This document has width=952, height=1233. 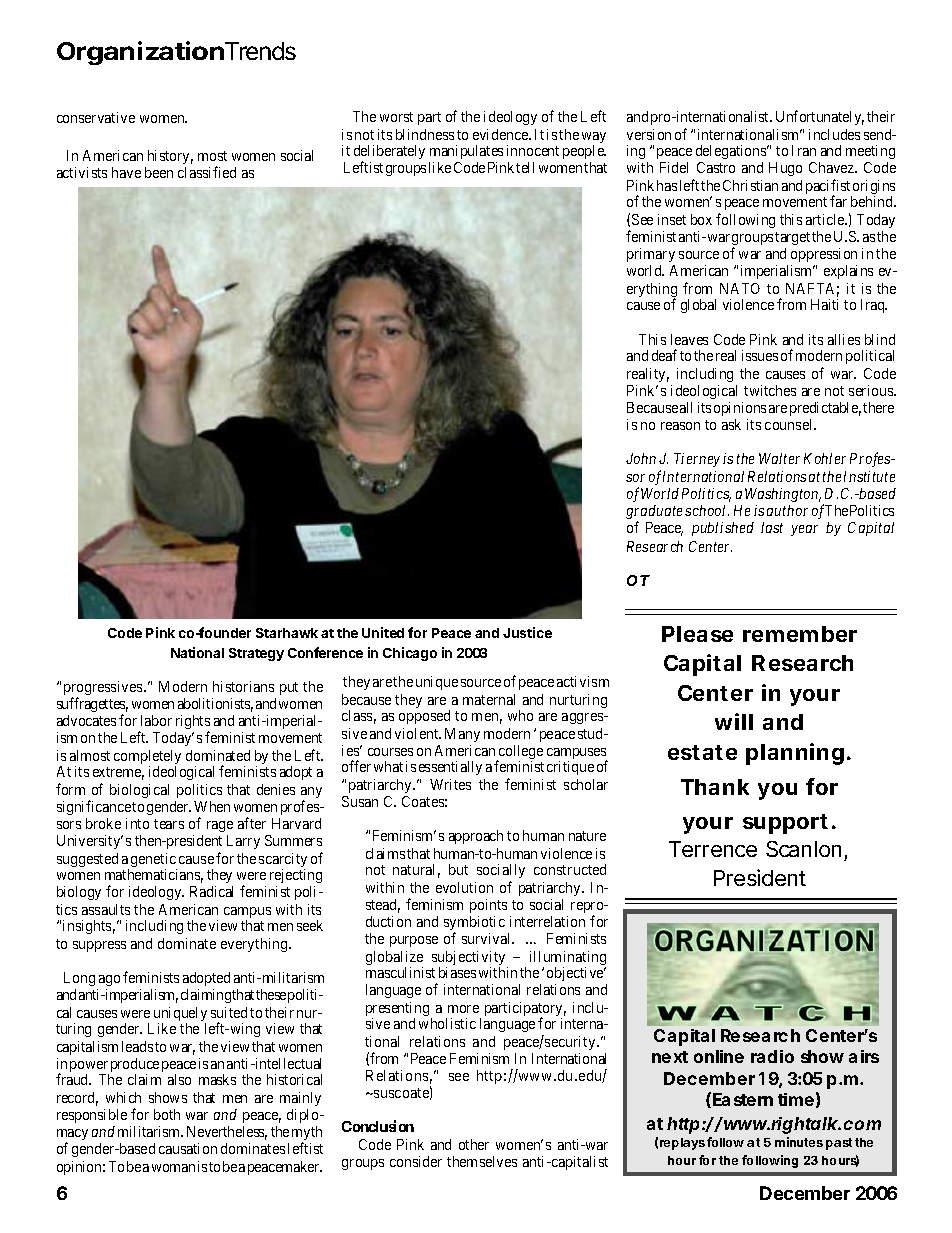 What do you see at coordinates (527, 632) in the document?
I see `Justice` at bounding box center [527, 632].
